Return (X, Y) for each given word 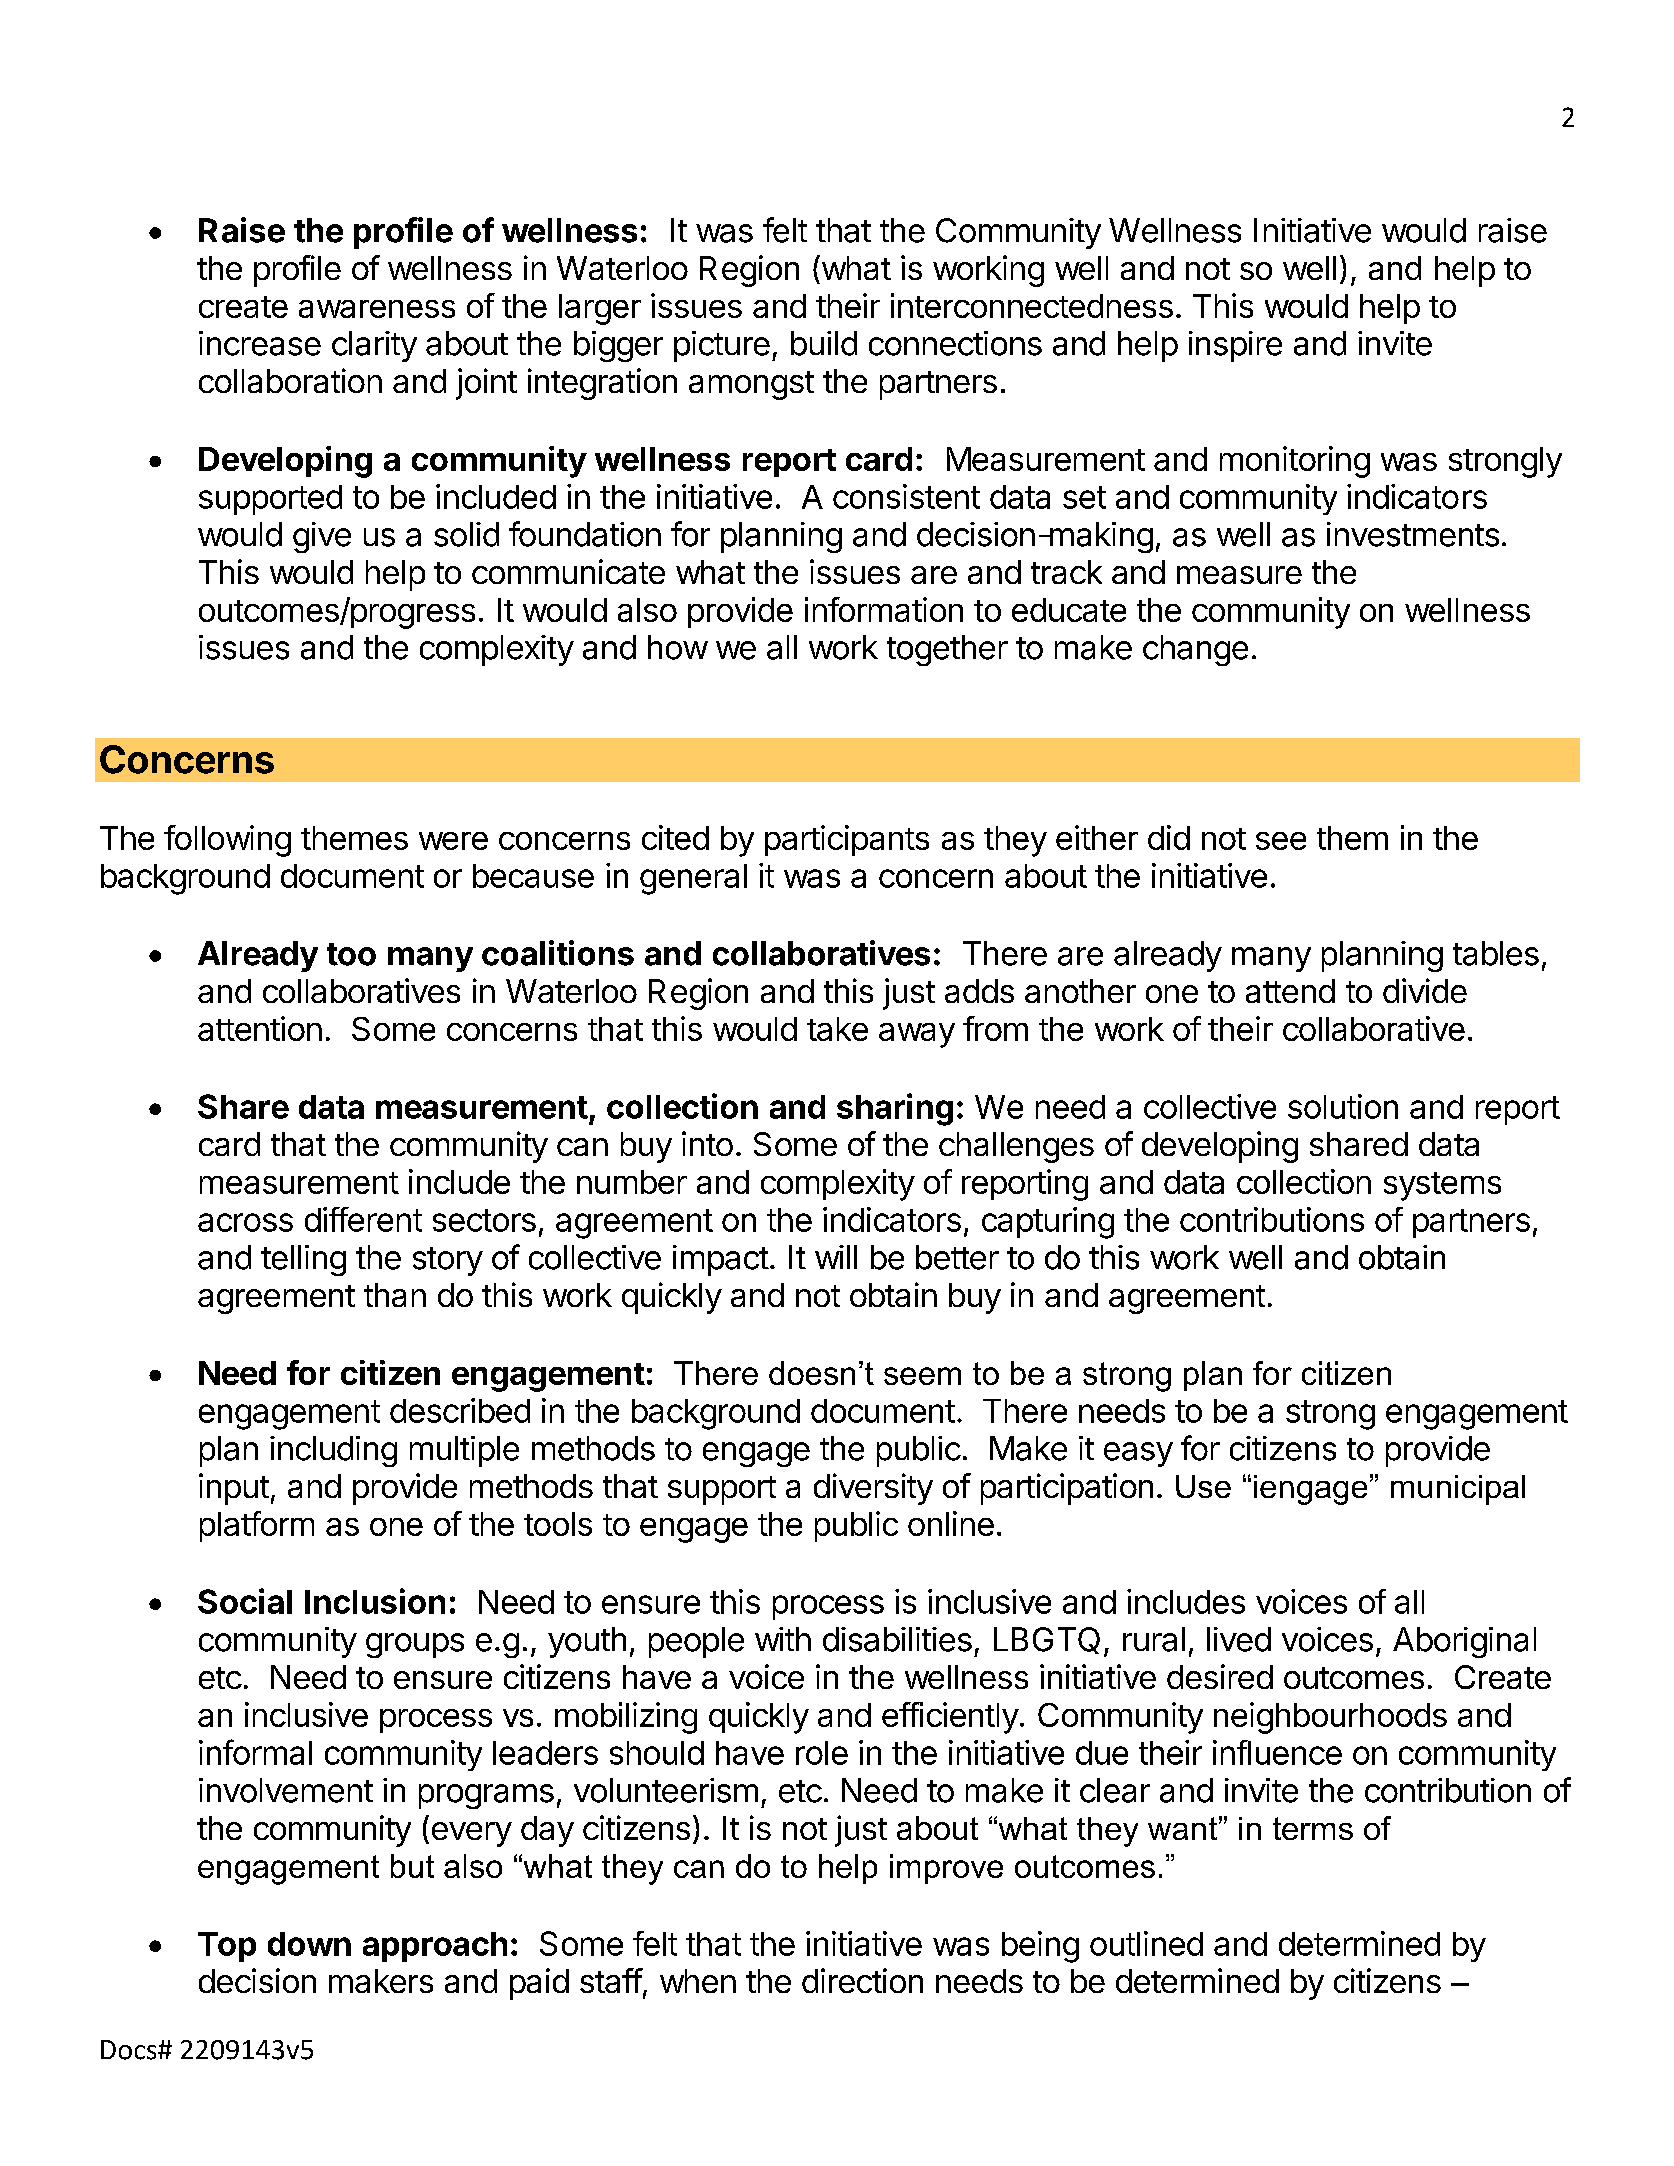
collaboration (290, 380)
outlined (1146, 1943)
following (227, 841)
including (333, 1451)
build (824, 343)
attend (1290, 991)
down (309, 1944)
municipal (1458, 1490)
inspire (1235, 346)
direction (862, 1980)
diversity (873, 1489)
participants (847, 840)
